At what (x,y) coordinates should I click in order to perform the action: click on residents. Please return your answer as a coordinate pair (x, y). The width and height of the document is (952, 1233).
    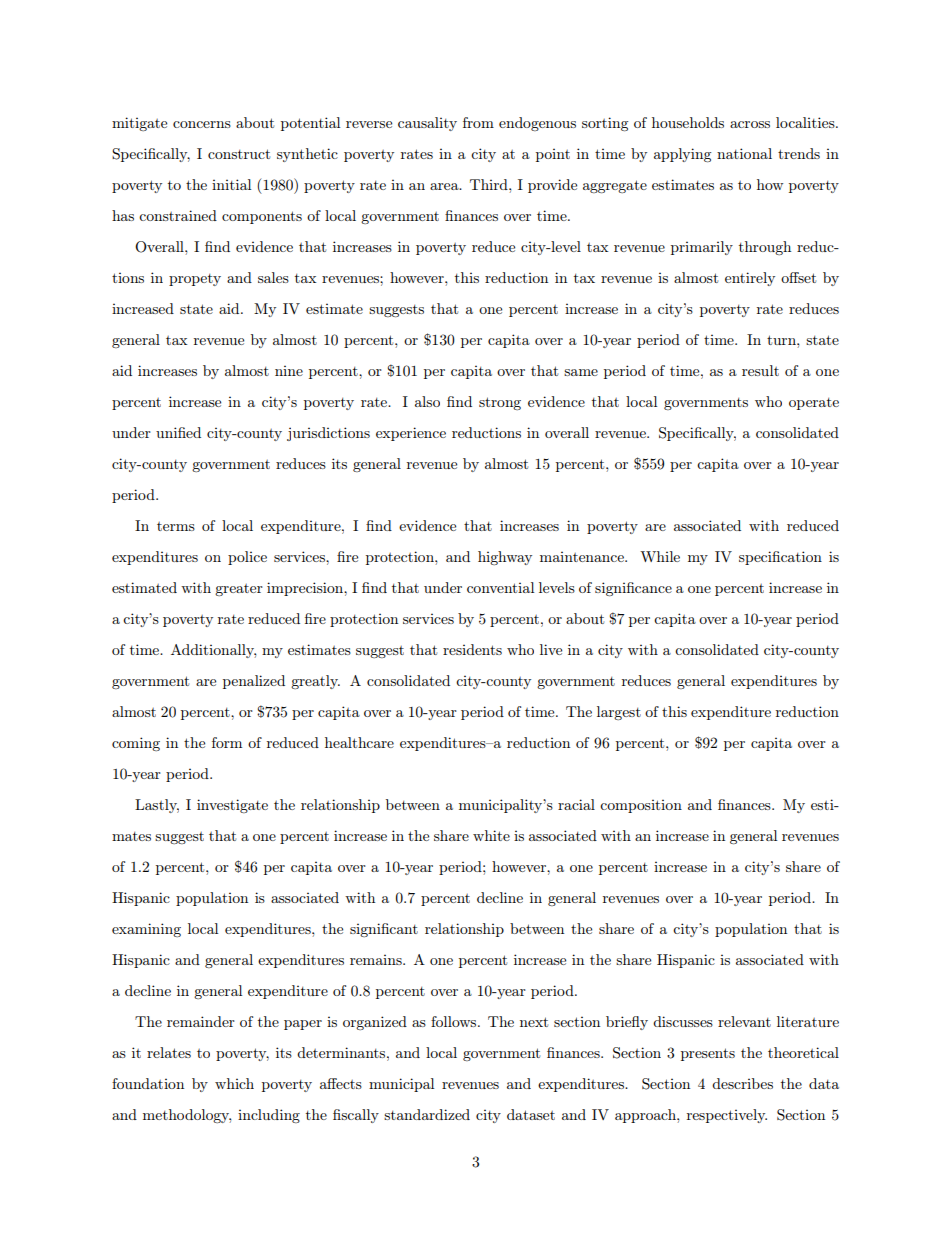
    Looking at the image, I should click on (472, 649).
